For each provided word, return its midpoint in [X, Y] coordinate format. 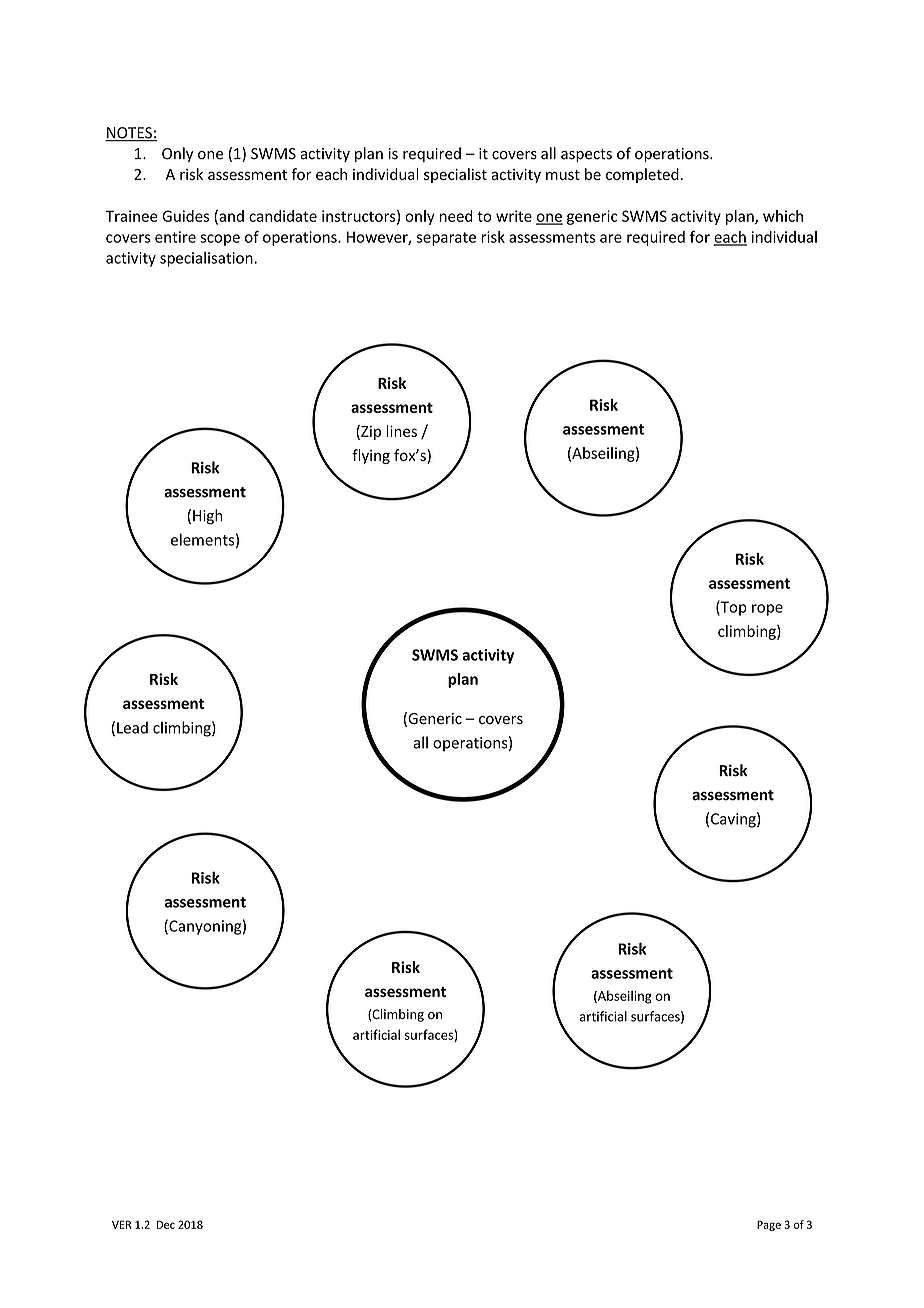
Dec [166, 1224]
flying [371, 456]
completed [642, 175]
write [514, 216]
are [611, 238]
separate [446, 239]
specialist [455, 175]
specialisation [207, 259]
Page [769, 1225]
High [207, 517]
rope [767, 610]
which [783, 216]
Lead [132, 727]
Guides [185, 216]
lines [402, 431]
